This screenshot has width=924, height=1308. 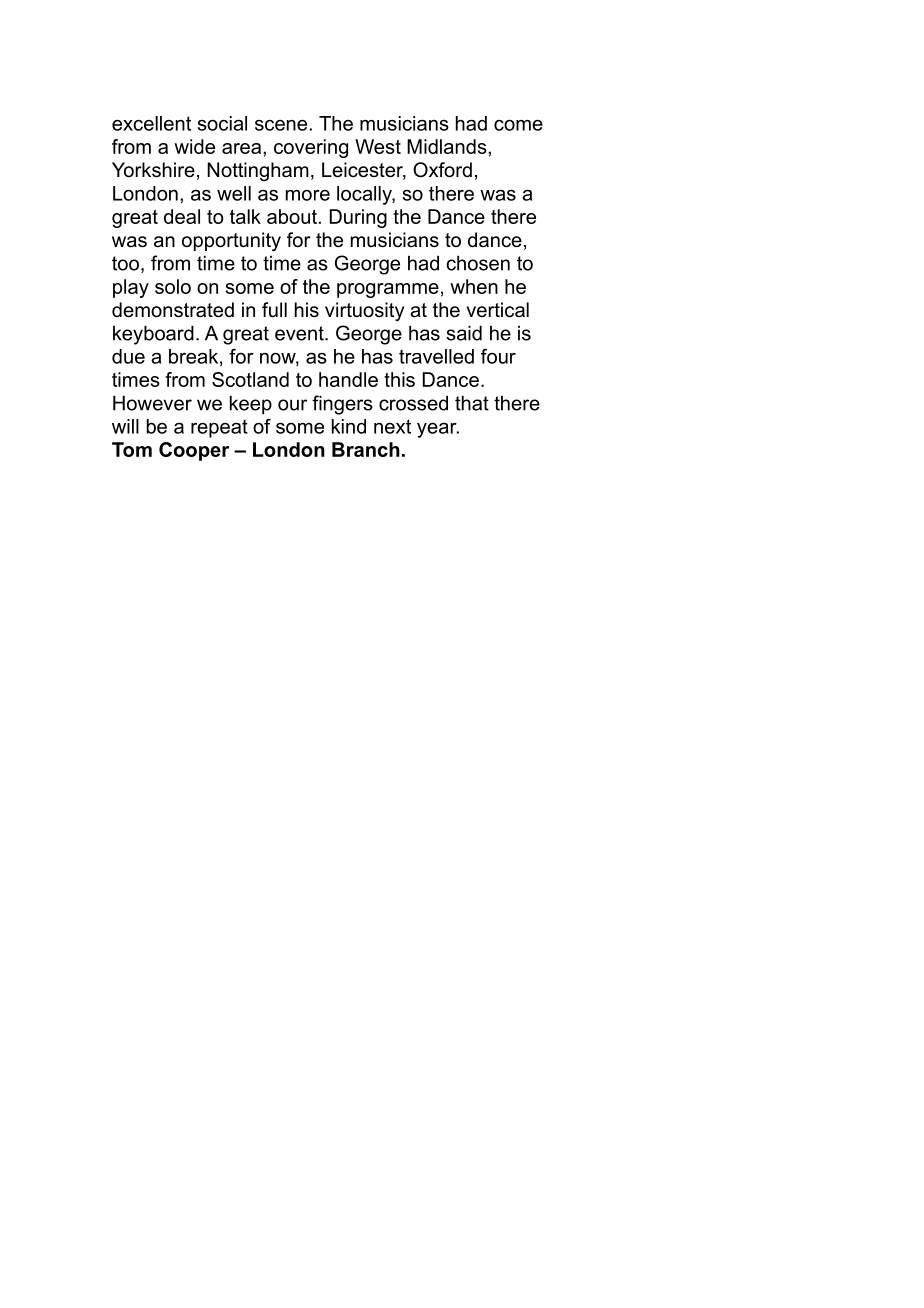 What do you see at coordinates (349, 426) in the screenshot?
I see `kind` at bounding box center [349, 426].
